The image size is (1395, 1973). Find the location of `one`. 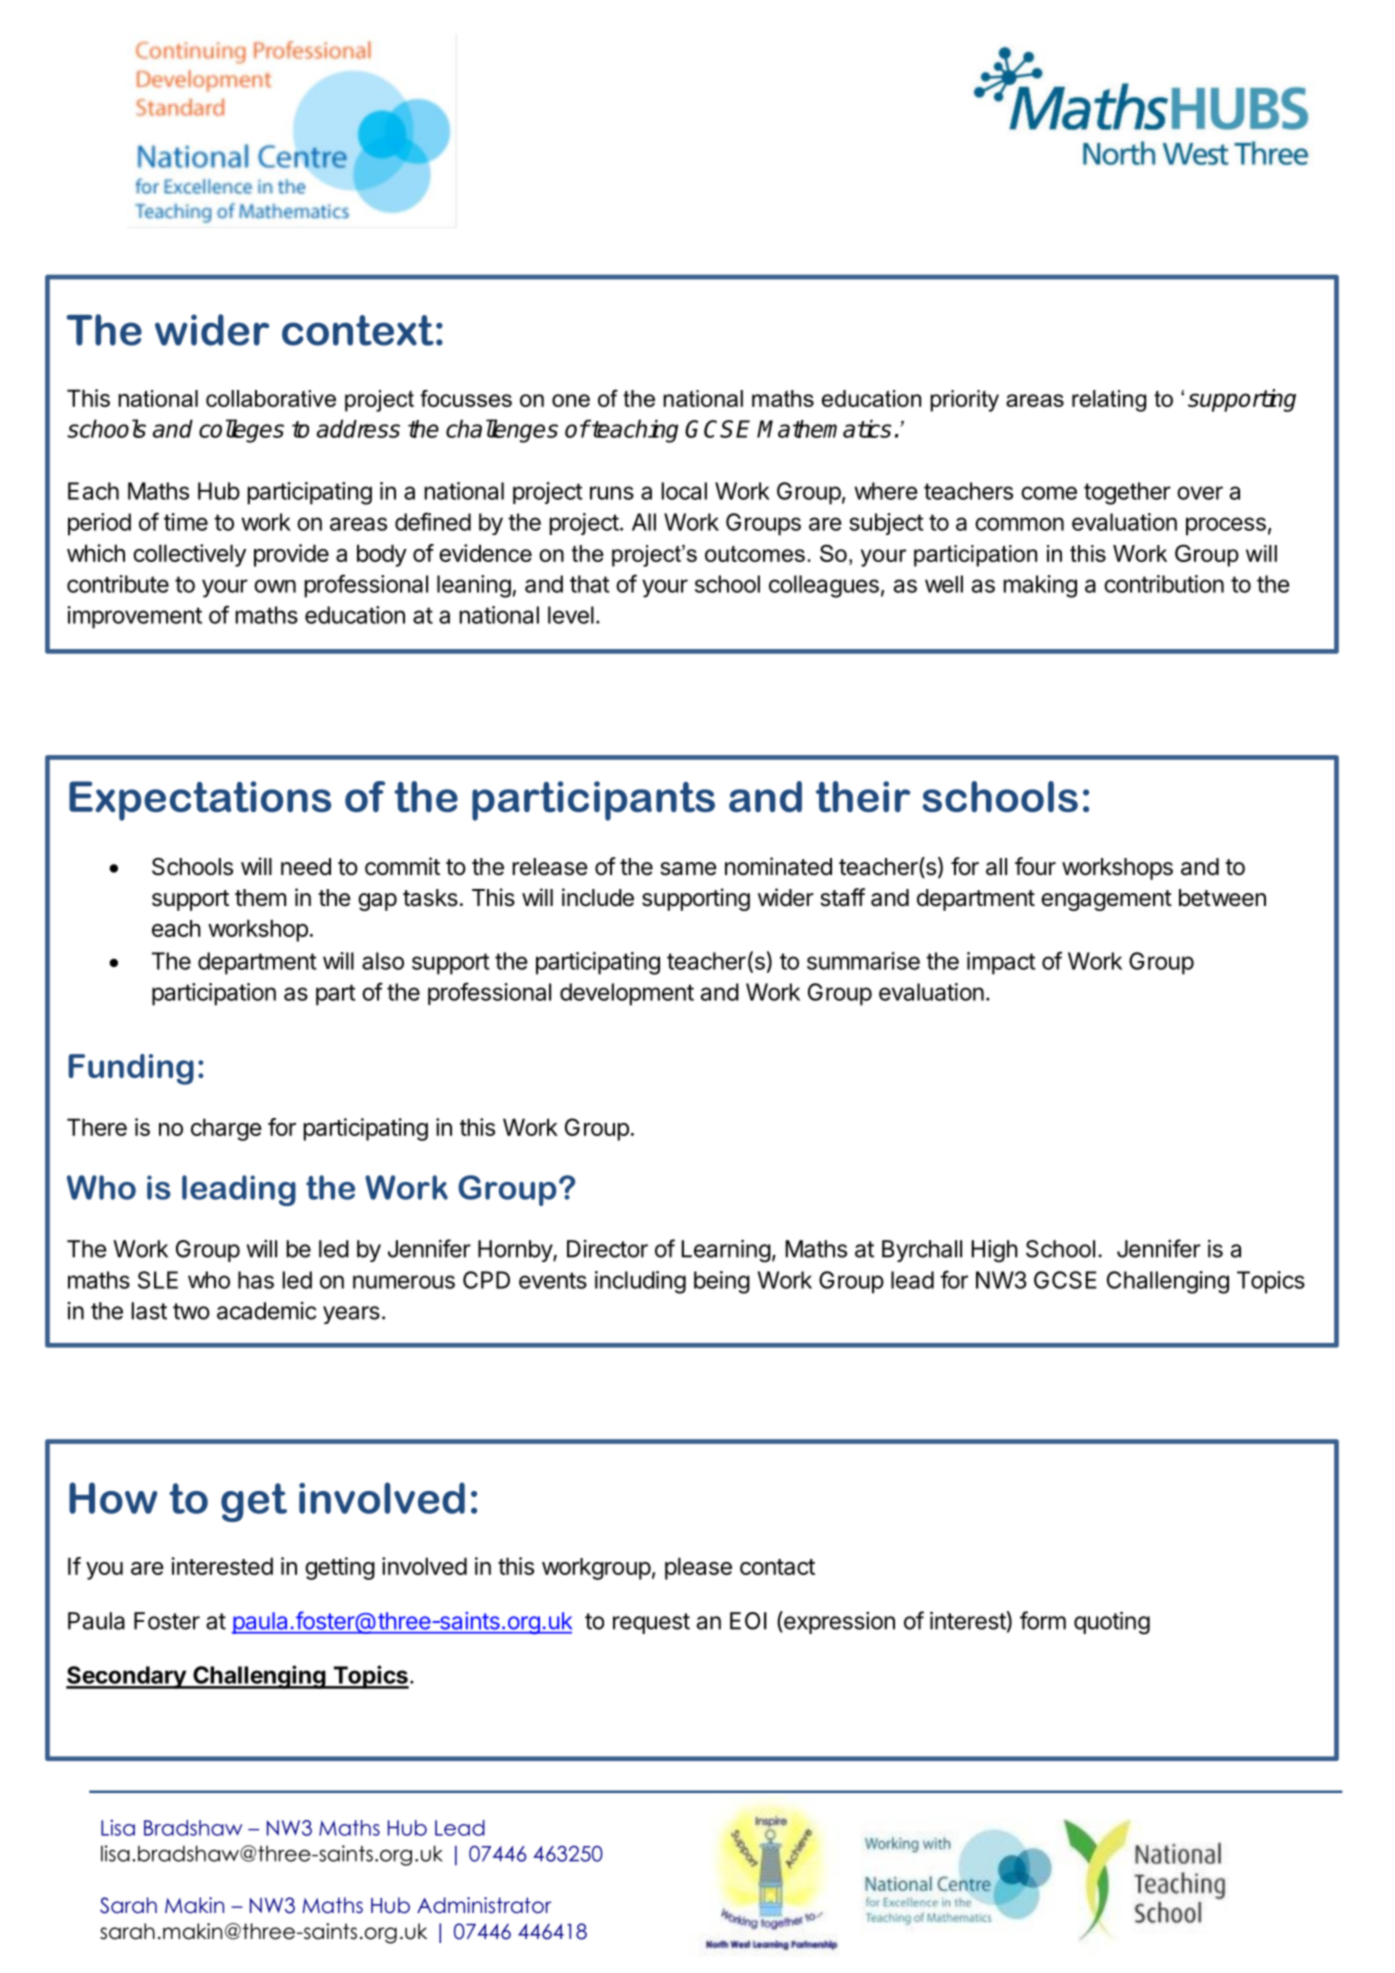

one is located at coordinates (571, 400).
